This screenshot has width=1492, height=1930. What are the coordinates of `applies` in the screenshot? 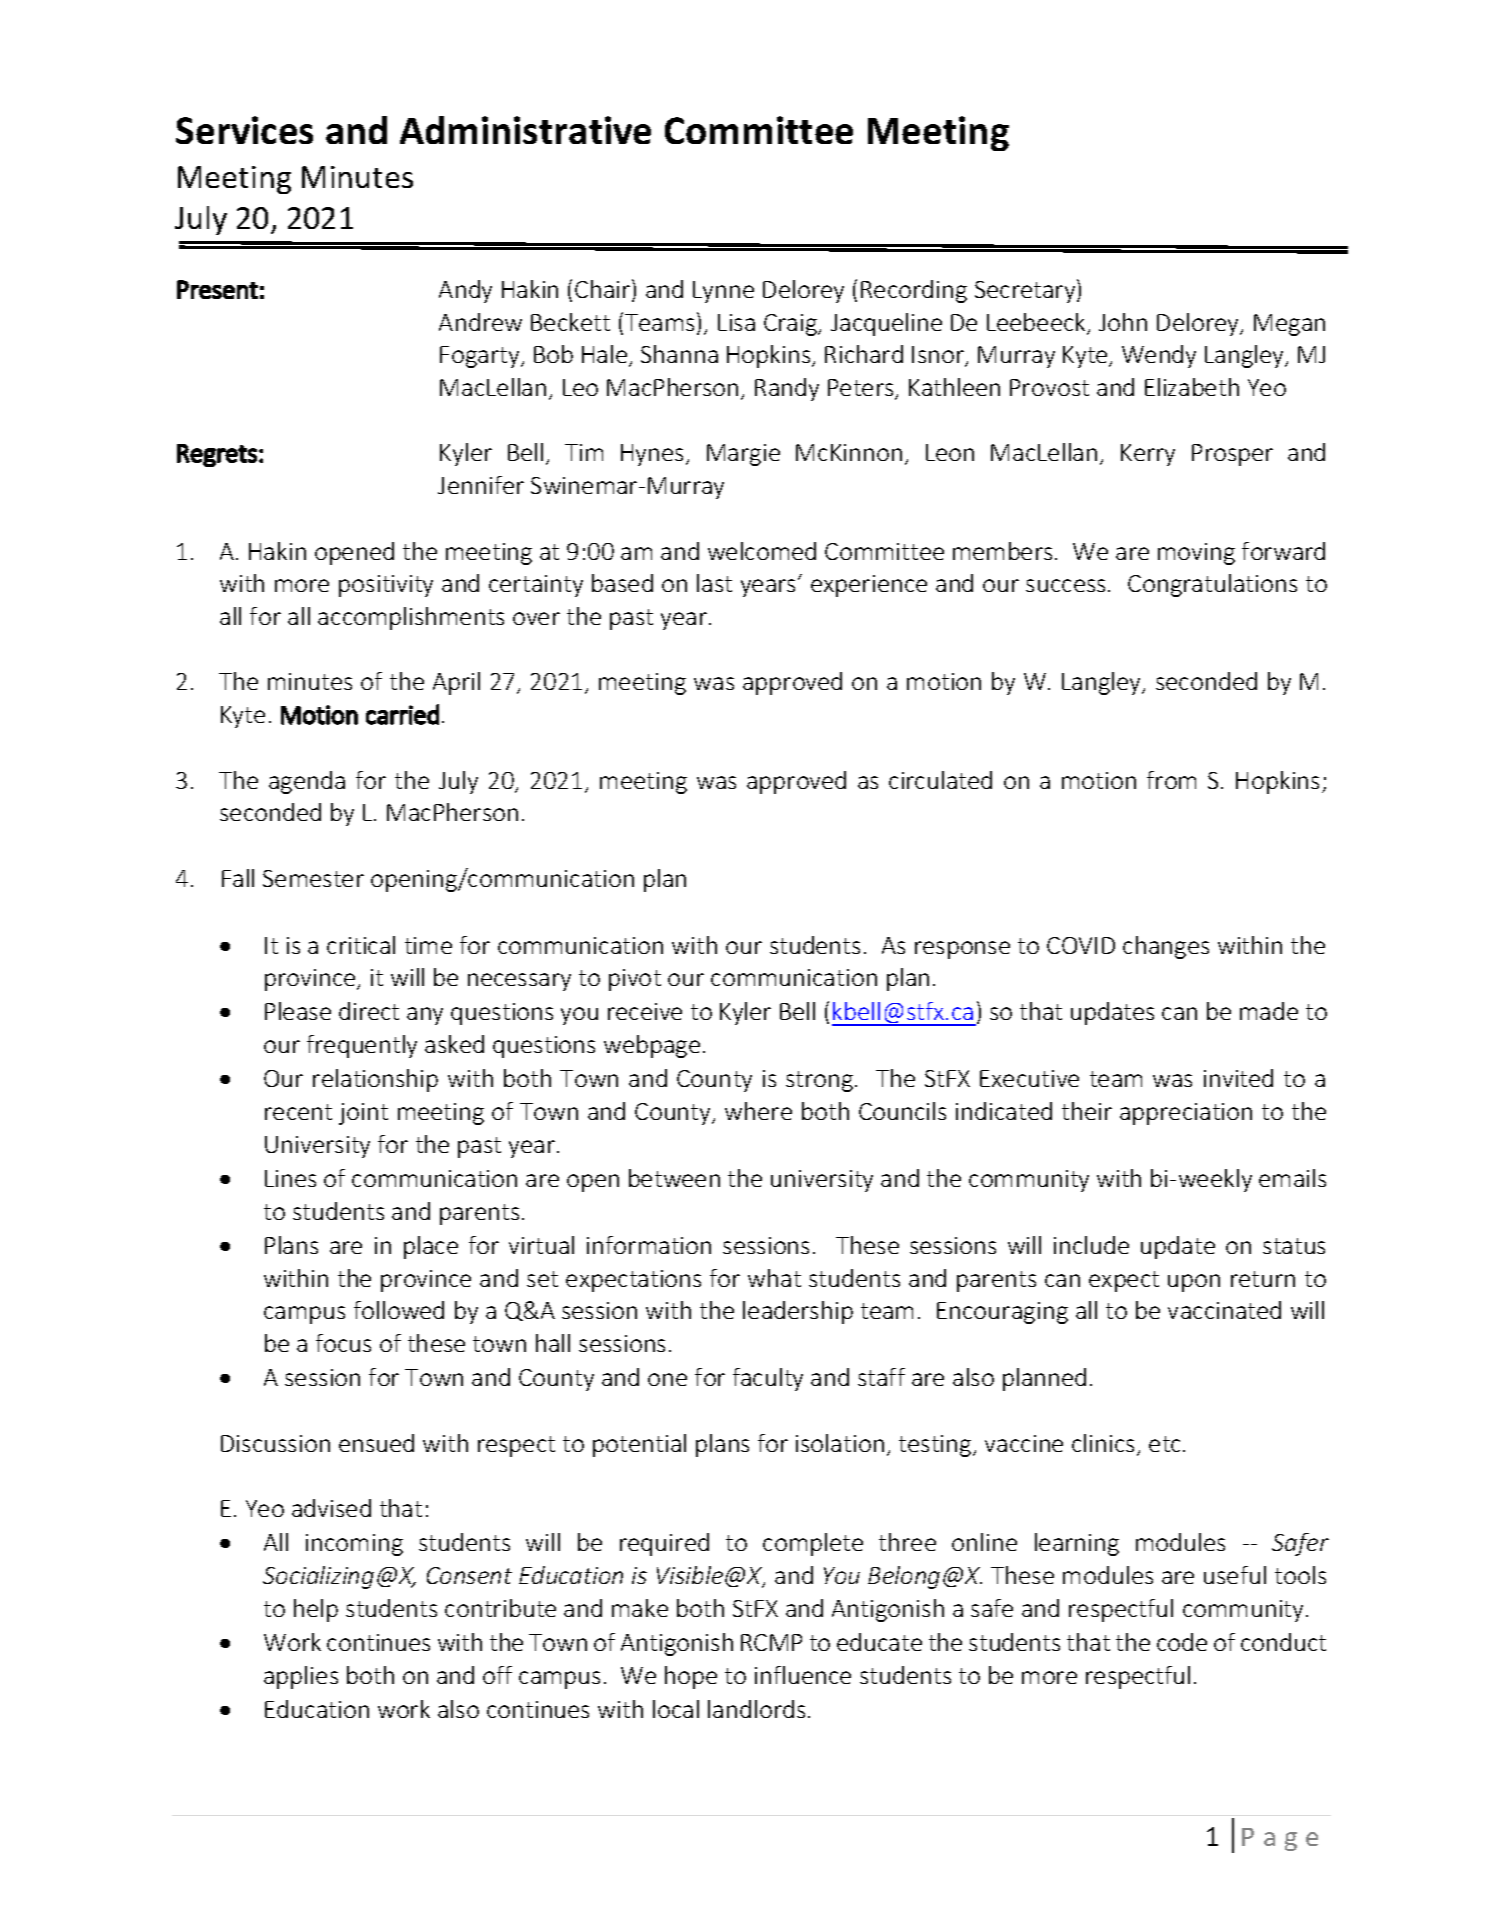 It's located at (301, 1677).
